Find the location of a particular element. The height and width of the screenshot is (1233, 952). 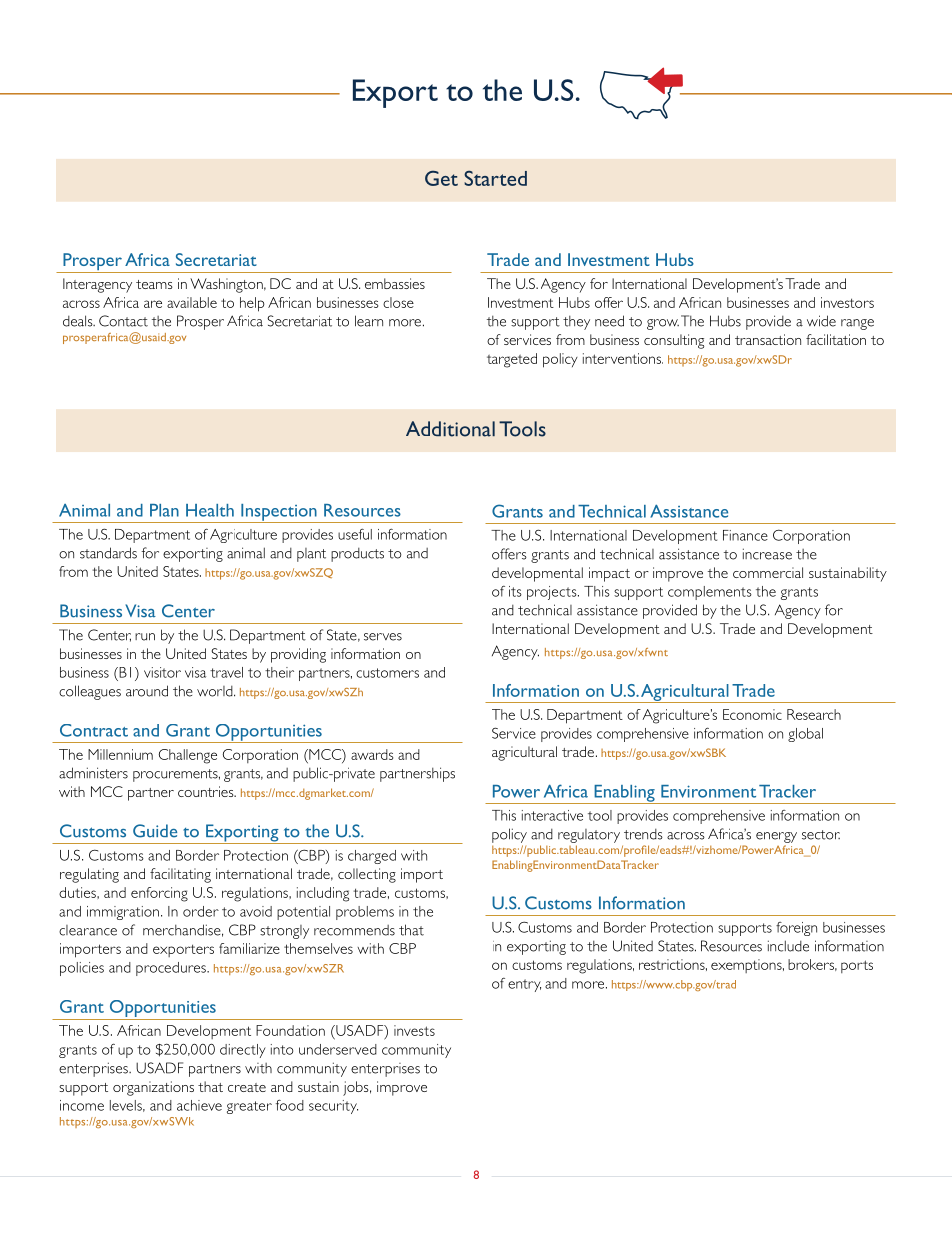

countries is located at coordinates (207, 791).
